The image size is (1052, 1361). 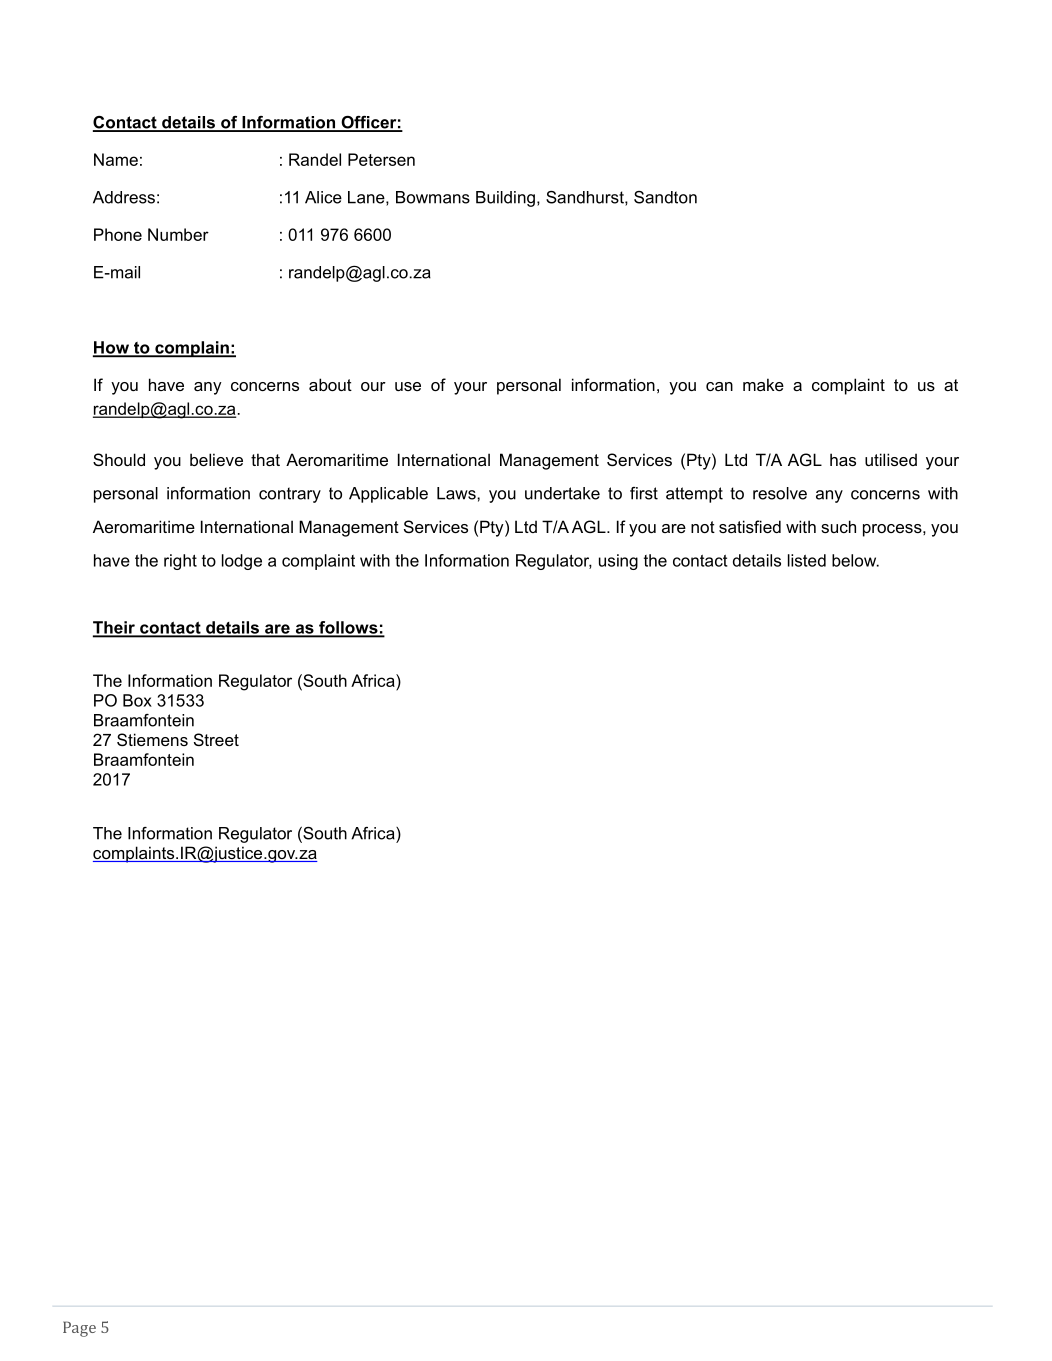 I want to click on right, so click(x=180, y=562).
